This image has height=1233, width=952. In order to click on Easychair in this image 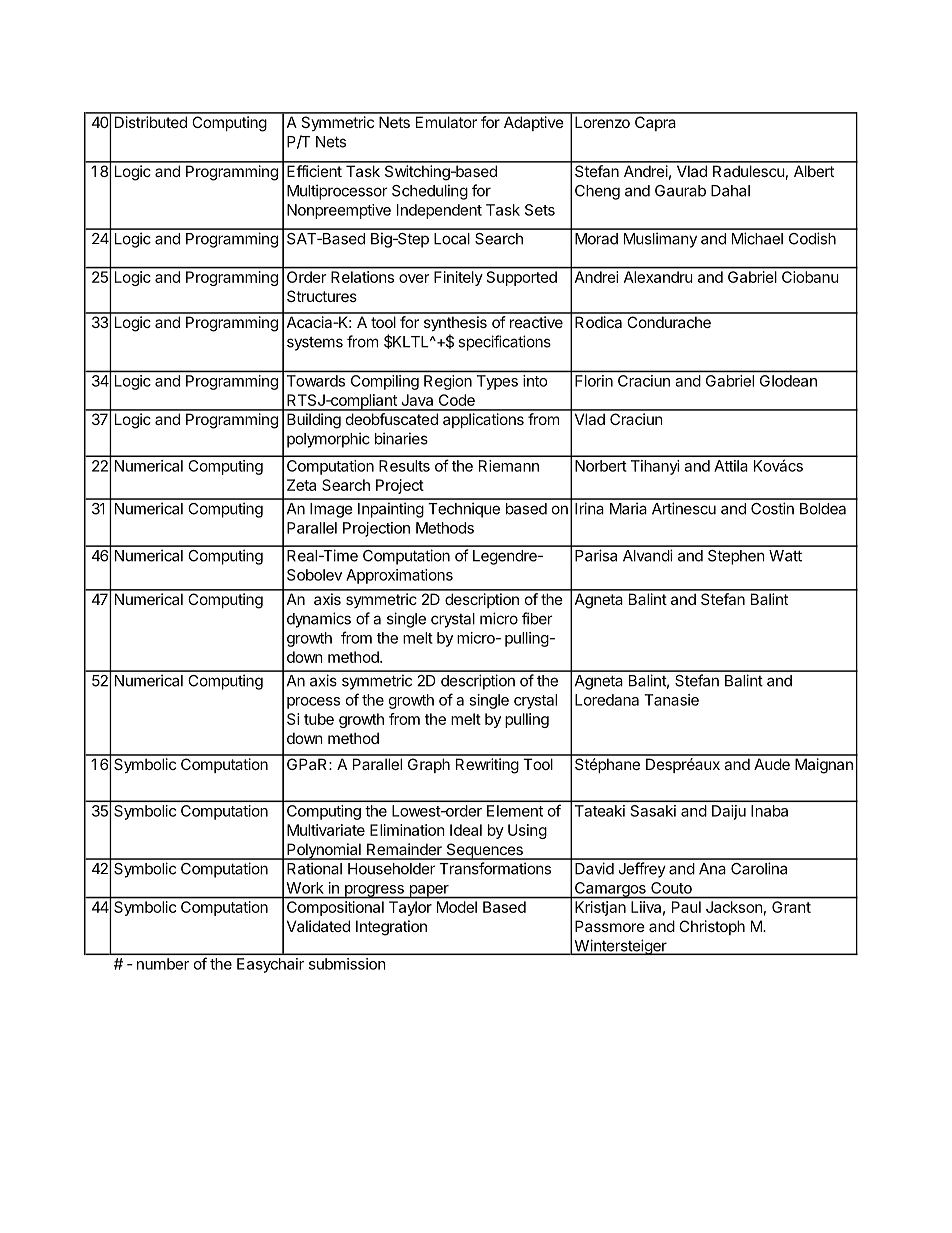, I will do `click(270, 965)`.
